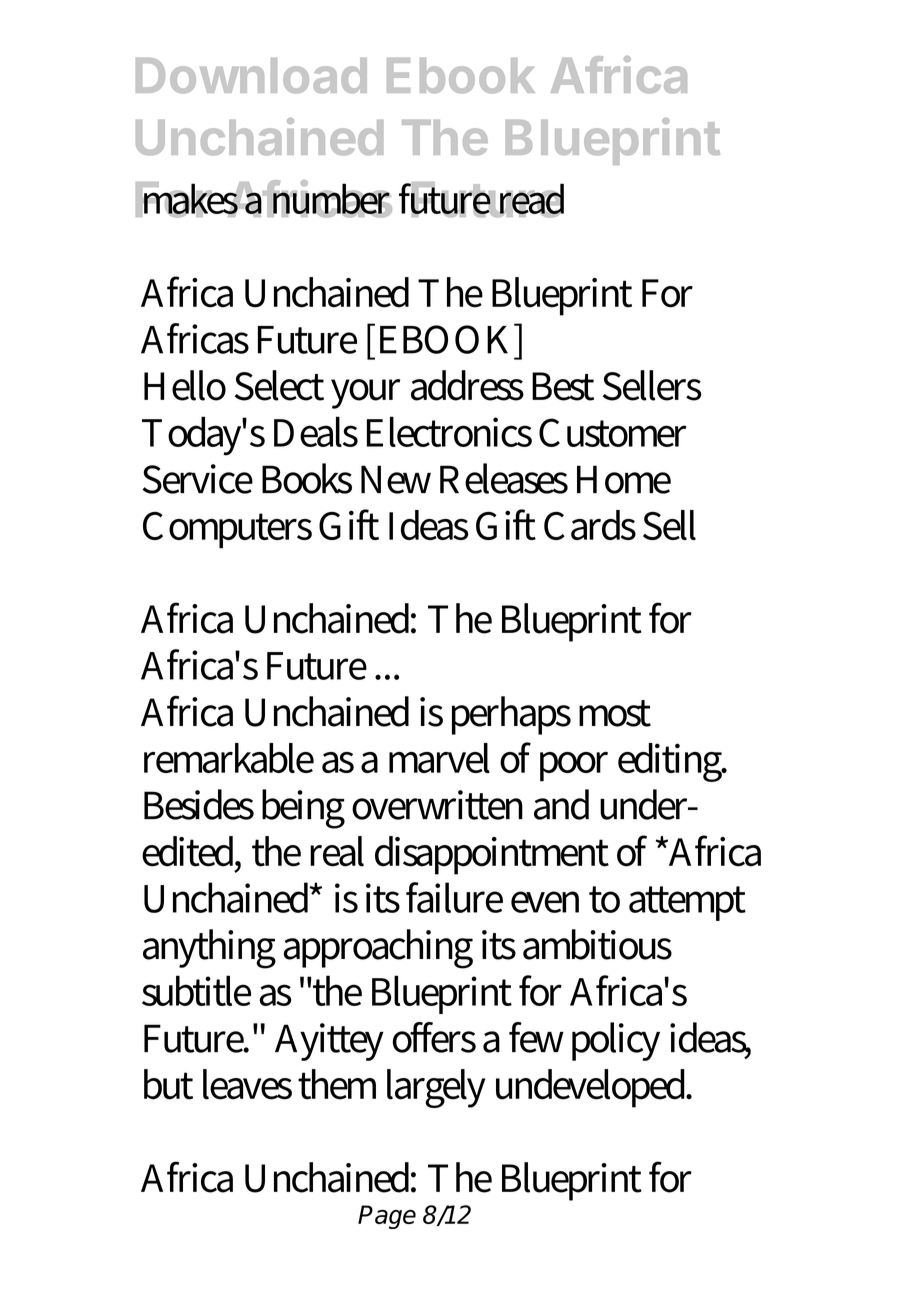 The width and height of the page is (924, 1303). Describe the element at coordinates (229, 758) in the page. I see `remarkable` at that location.
